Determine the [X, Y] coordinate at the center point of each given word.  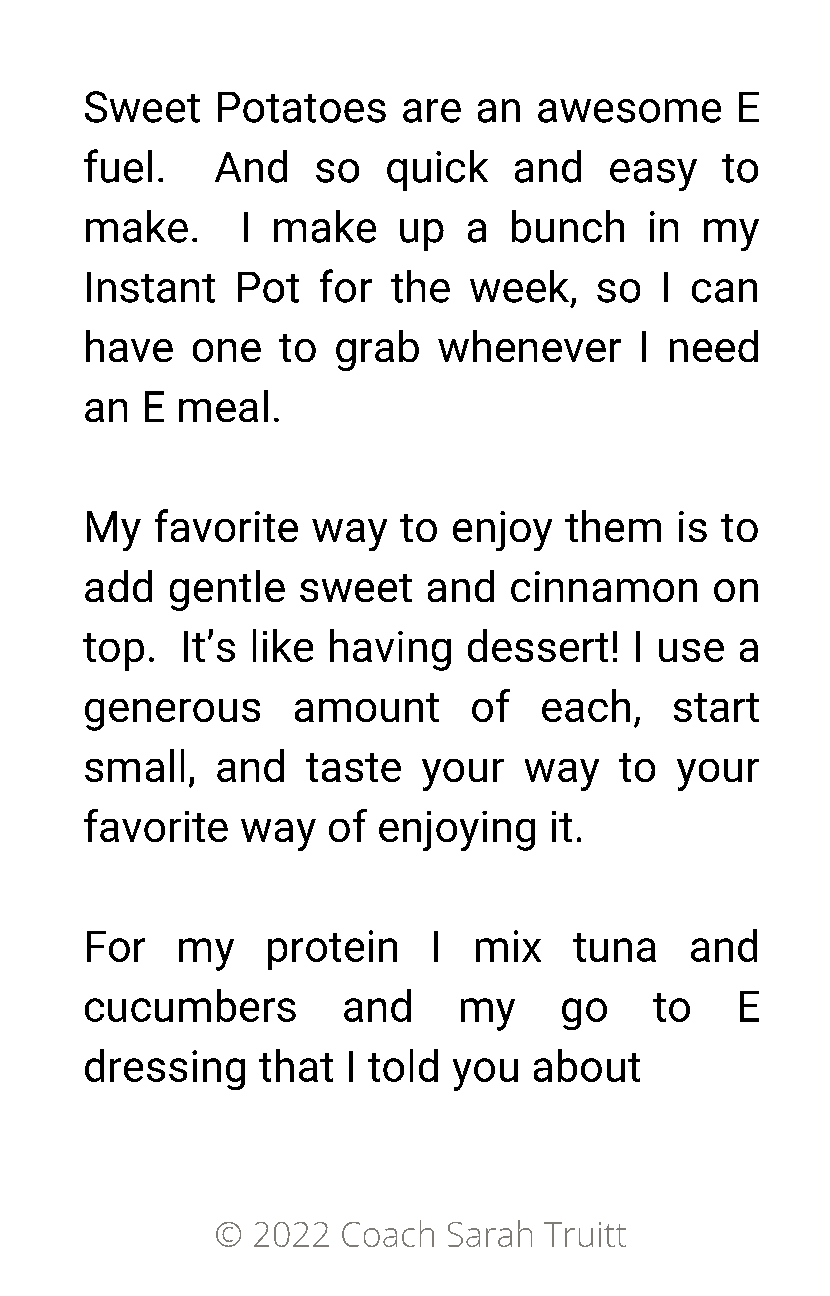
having [390, 650]
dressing [165, 1069]
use [691, 650]
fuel [118, 166]
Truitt [585, 1234]
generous [172, 715]
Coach [388, 1233]
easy [653, 175]
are [432, 111]
